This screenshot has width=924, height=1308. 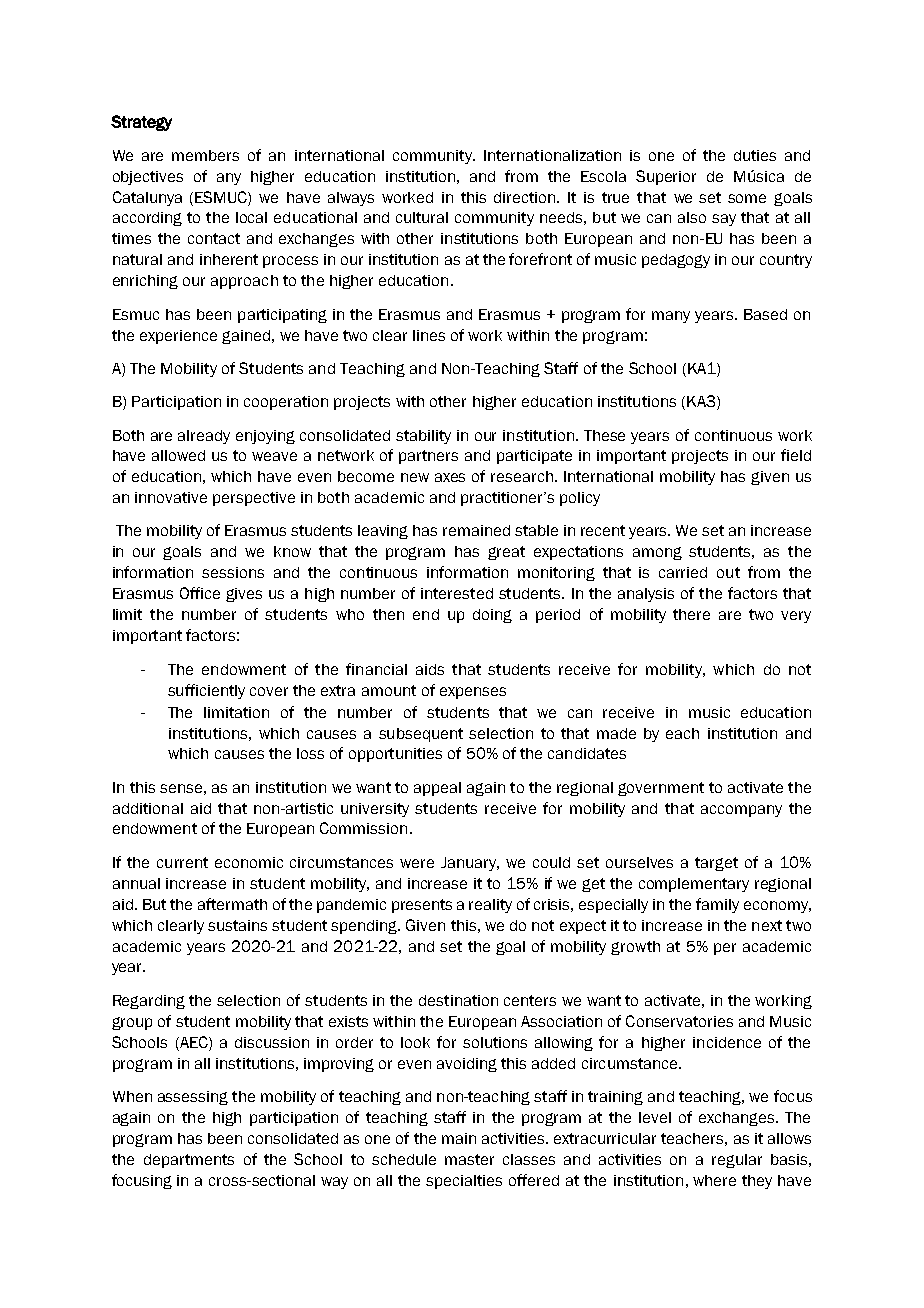 What do you see at coordinates (755, 155) in the screenshot?
I see `duties` at bounding box center [755, 155].
